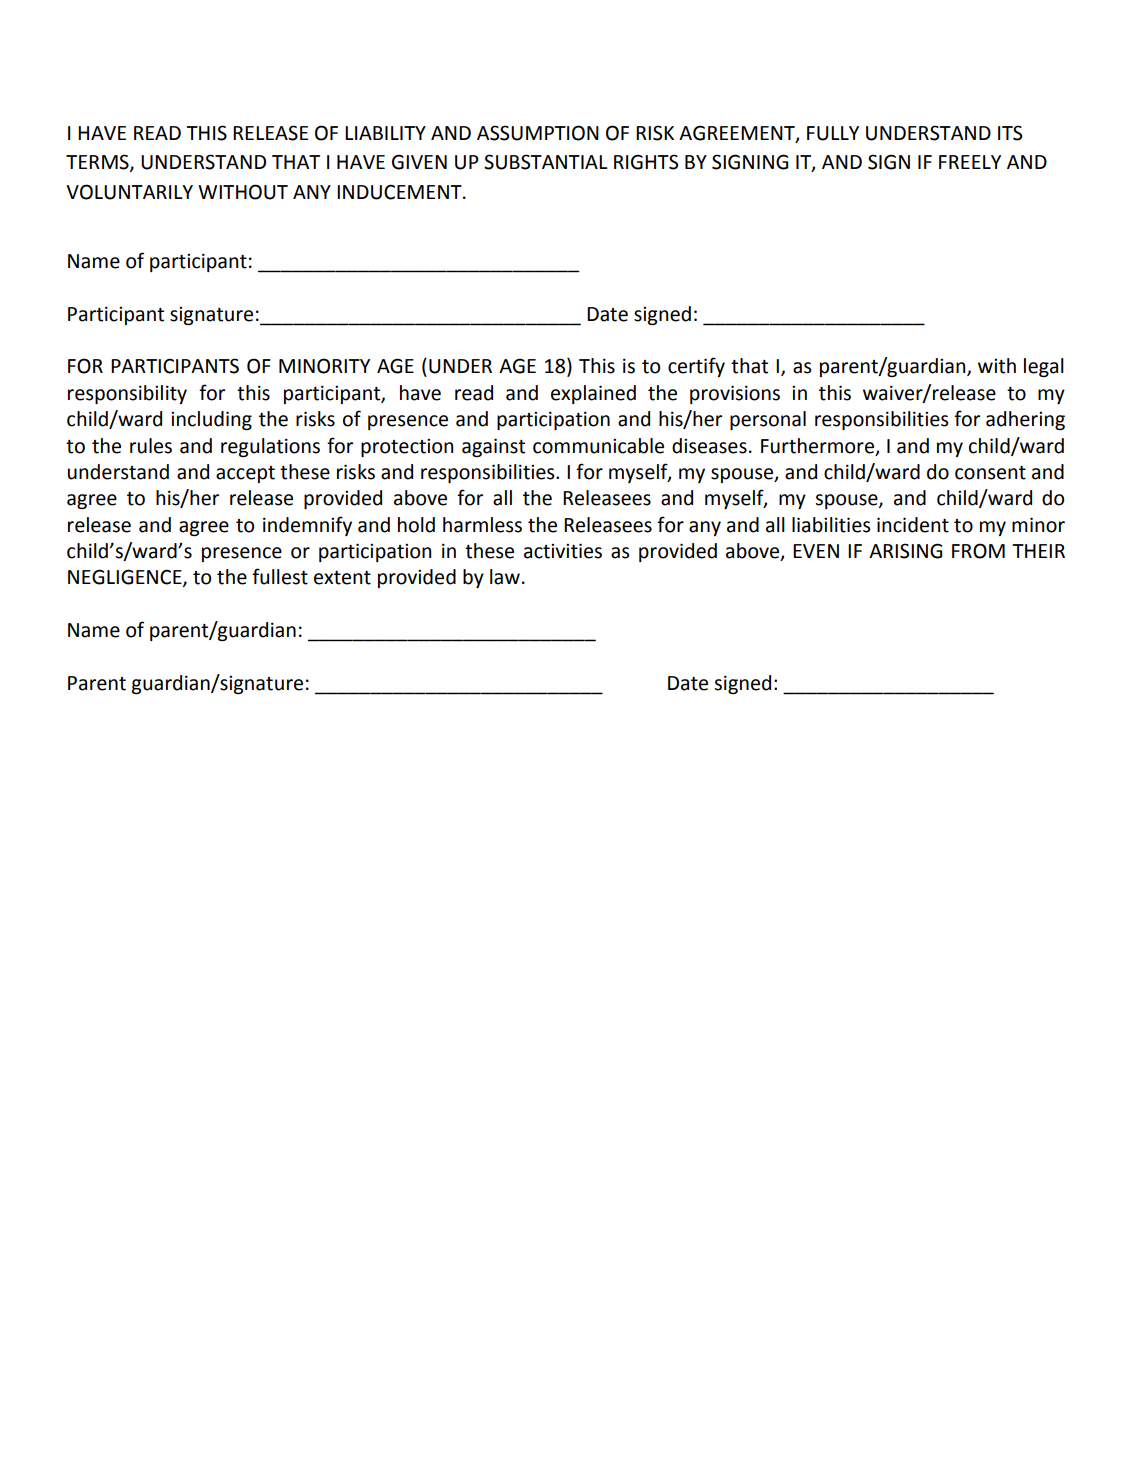 This screenshot has height=1466, width=1133. What do you see at coordinates (970, 162) in the screenshot?
I see `FREELY` at bounding box center [970, 162].
